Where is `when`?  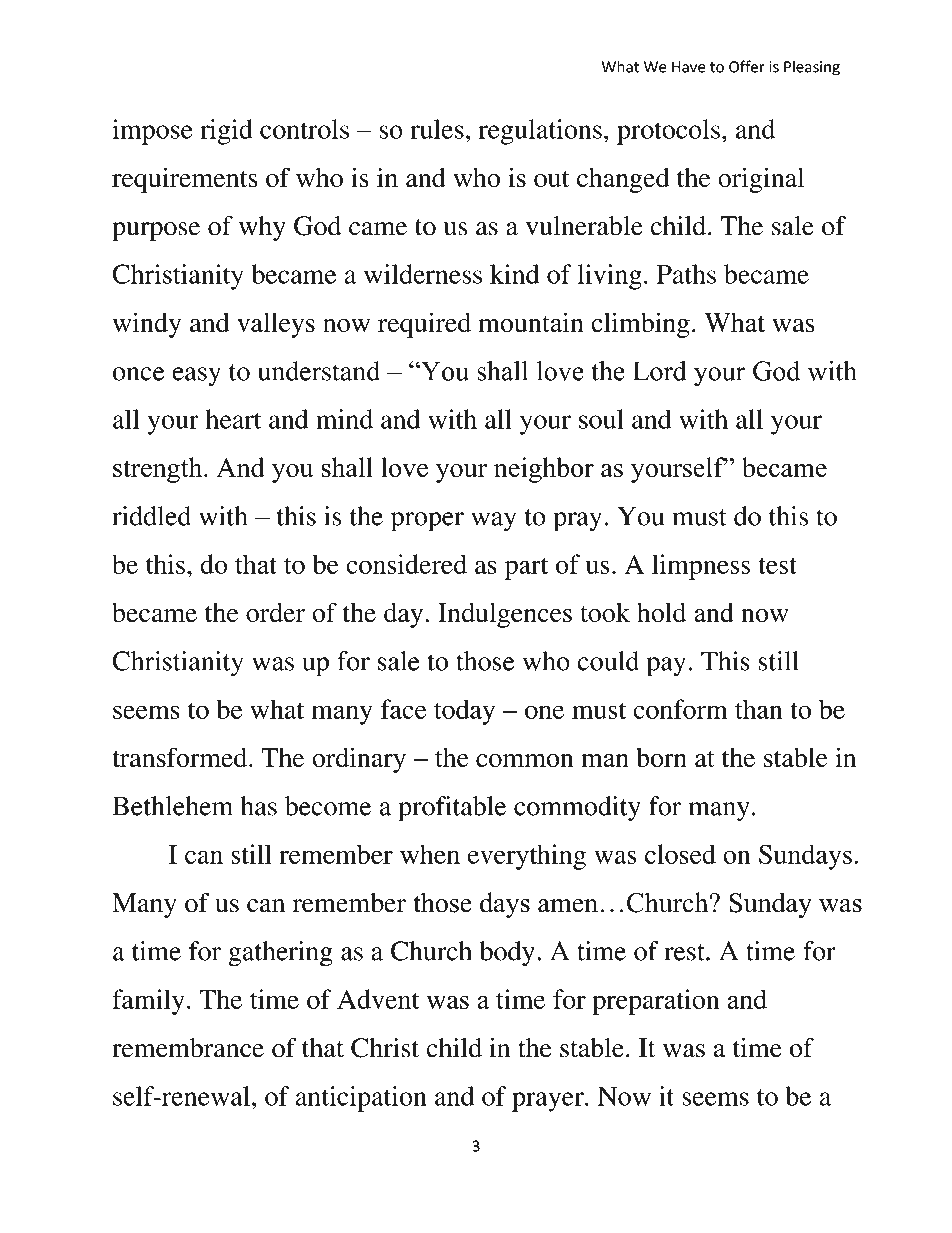 when is located at coordinates (430, 854).
